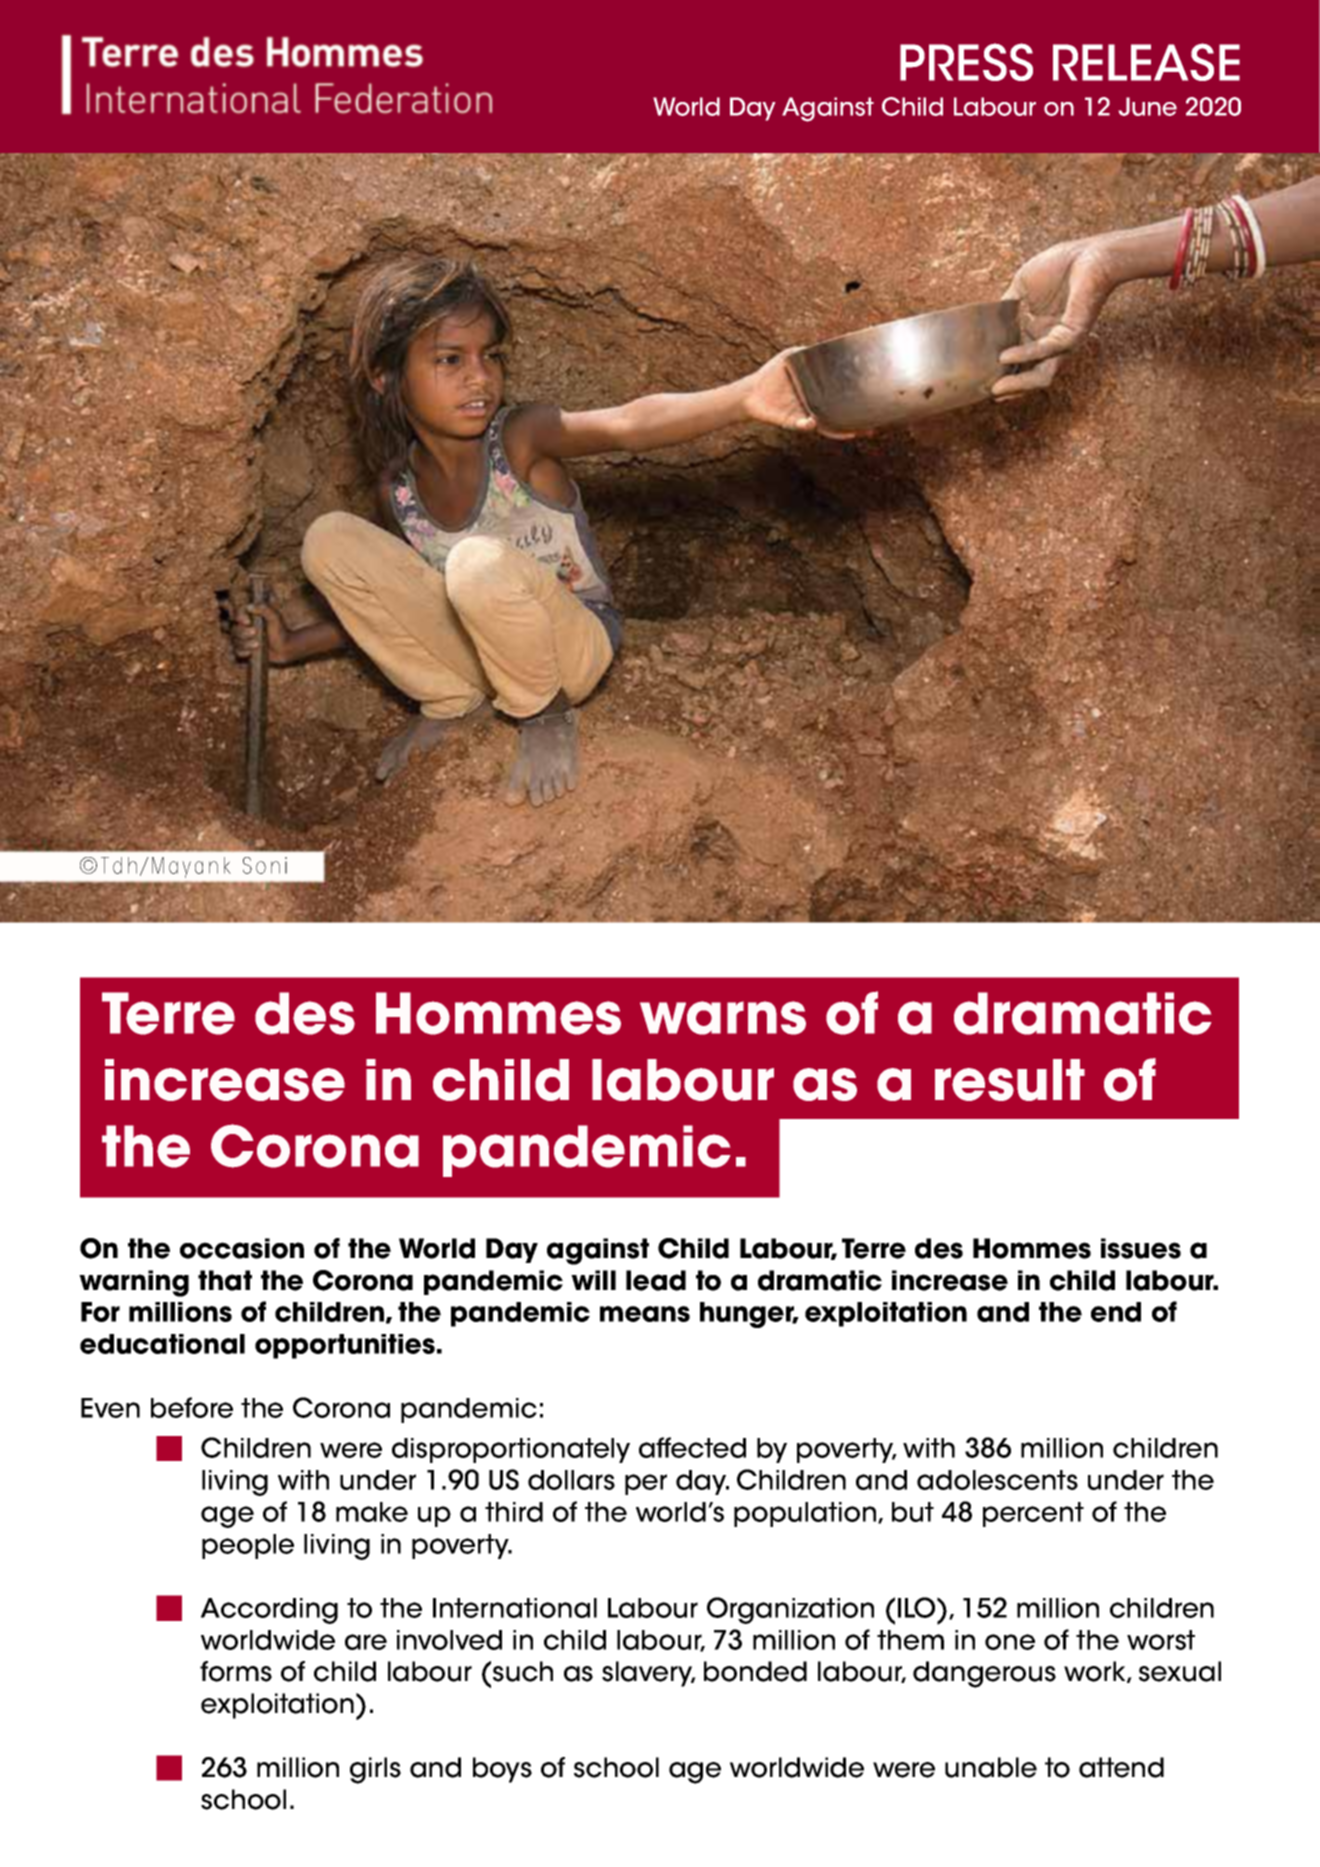 This page has width=1320, height=1867. What do you see at coordinates (1148, 106) in the page?
I see `June` at bounding box center [1148, 106].
